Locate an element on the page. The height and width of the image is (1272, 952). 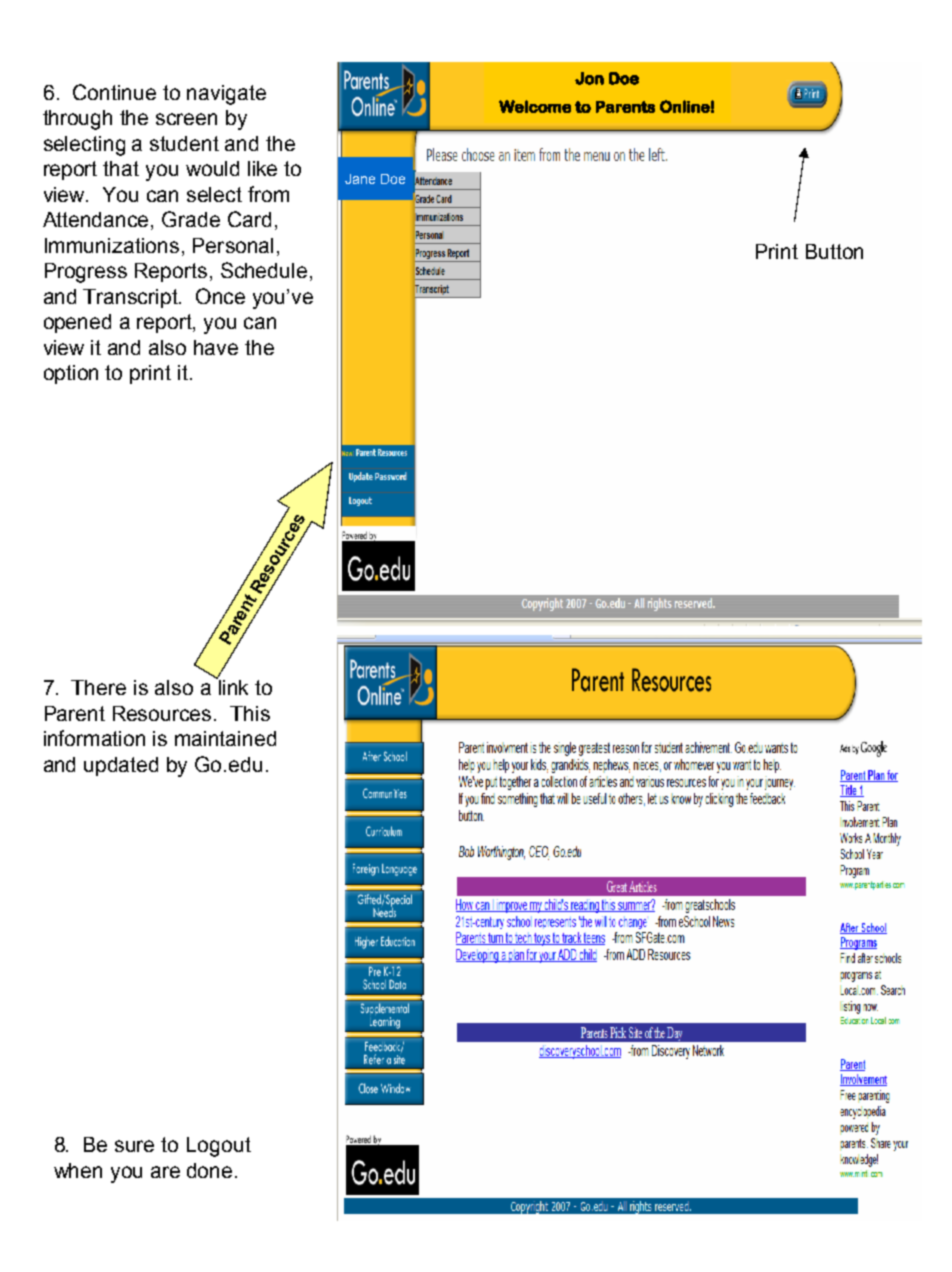
There is located at coordinates (98, 687).
